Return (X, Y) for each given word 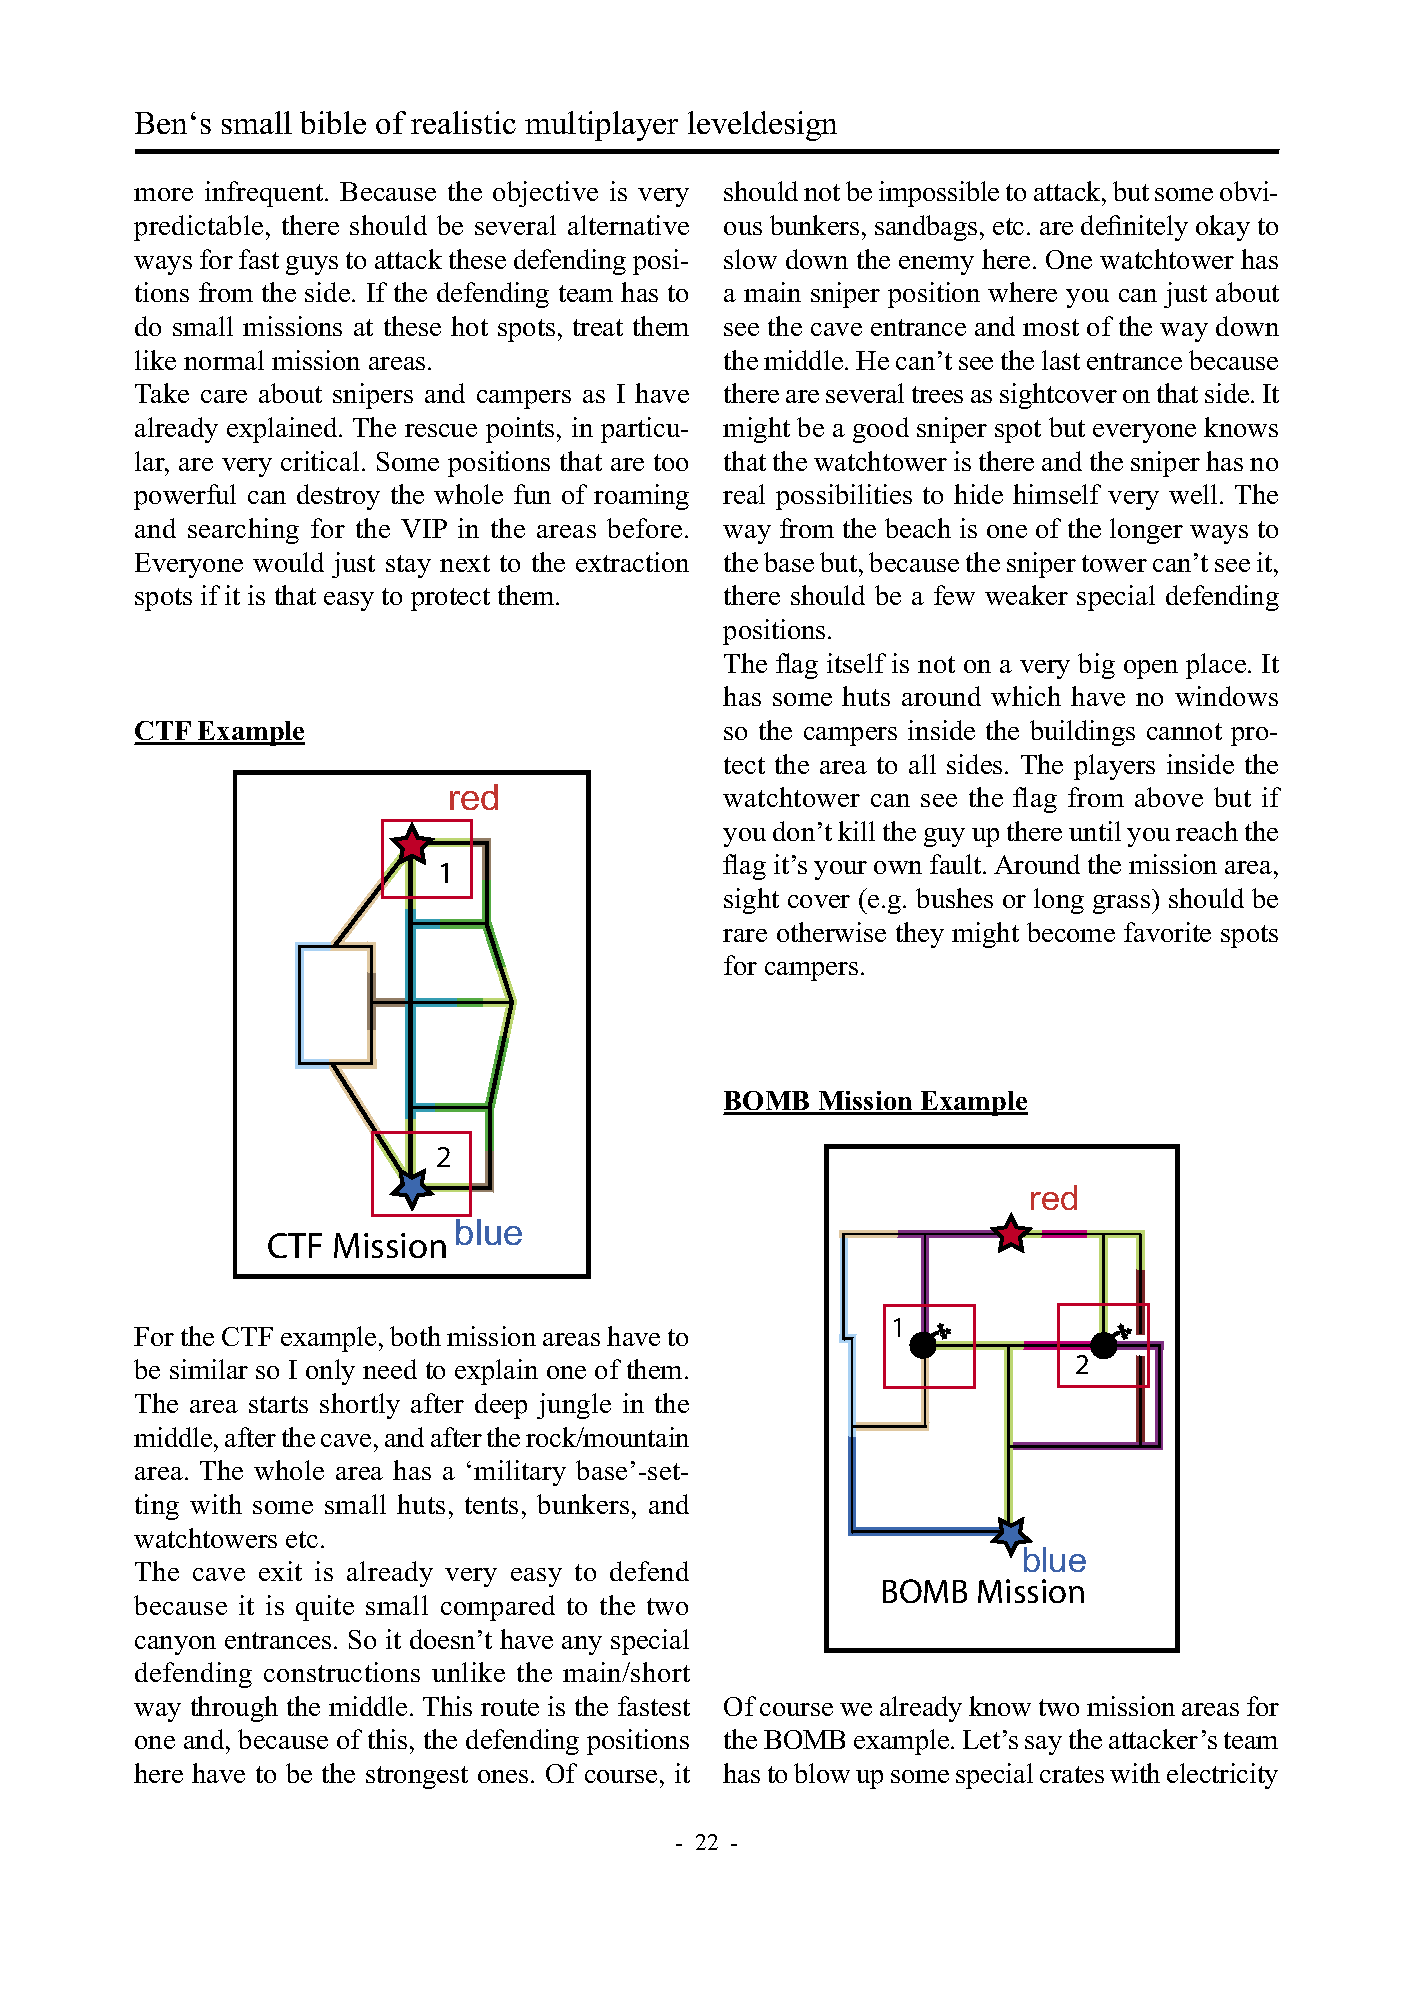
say (1043, 1745)
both (415, 1336)
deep (501, 1406)
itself (856, 663)
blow (822, 1773)
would (288, 562)
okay (1223, 228)
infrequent (265, 194)
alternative (628, 225)
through (234, 1709)
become (1071, 932)
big (1096, 666)
